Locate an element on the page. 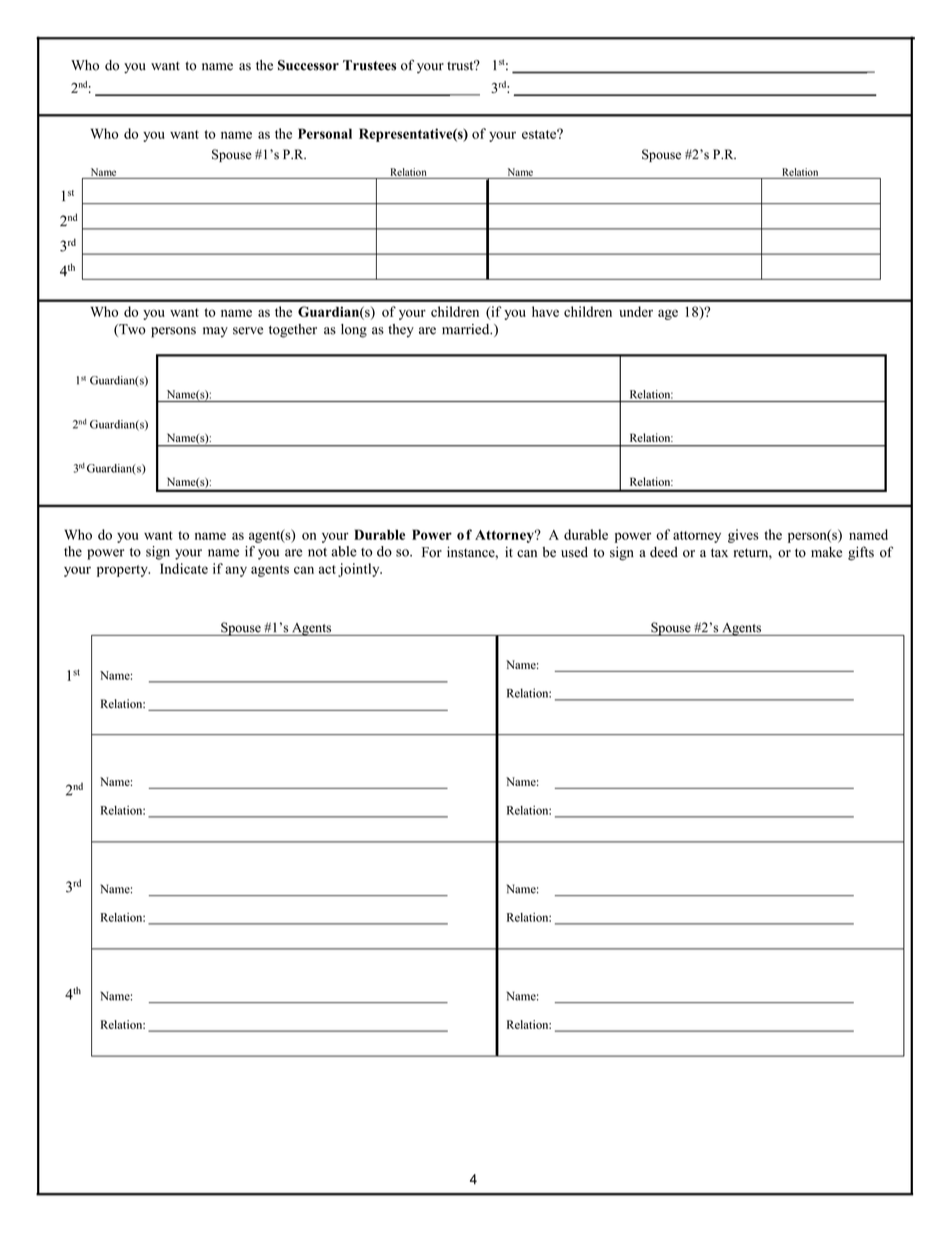 The height and width of the image is (1233, 952). Indicate is located at coordinates (184, 568).
